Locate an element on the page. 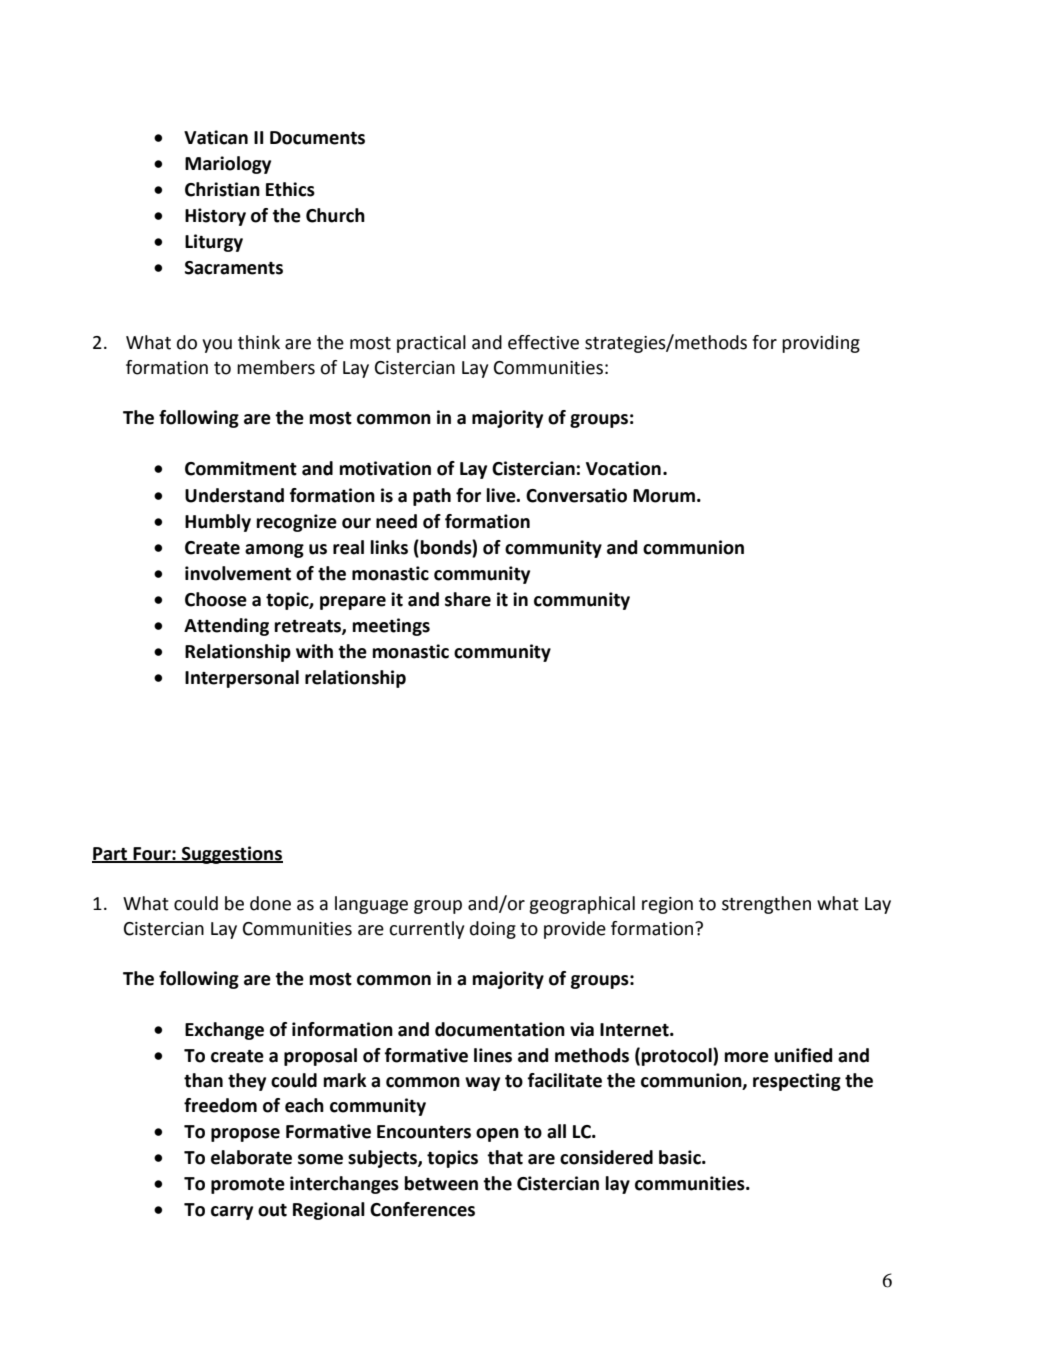  Christian is located at coordinates (222, 189).
